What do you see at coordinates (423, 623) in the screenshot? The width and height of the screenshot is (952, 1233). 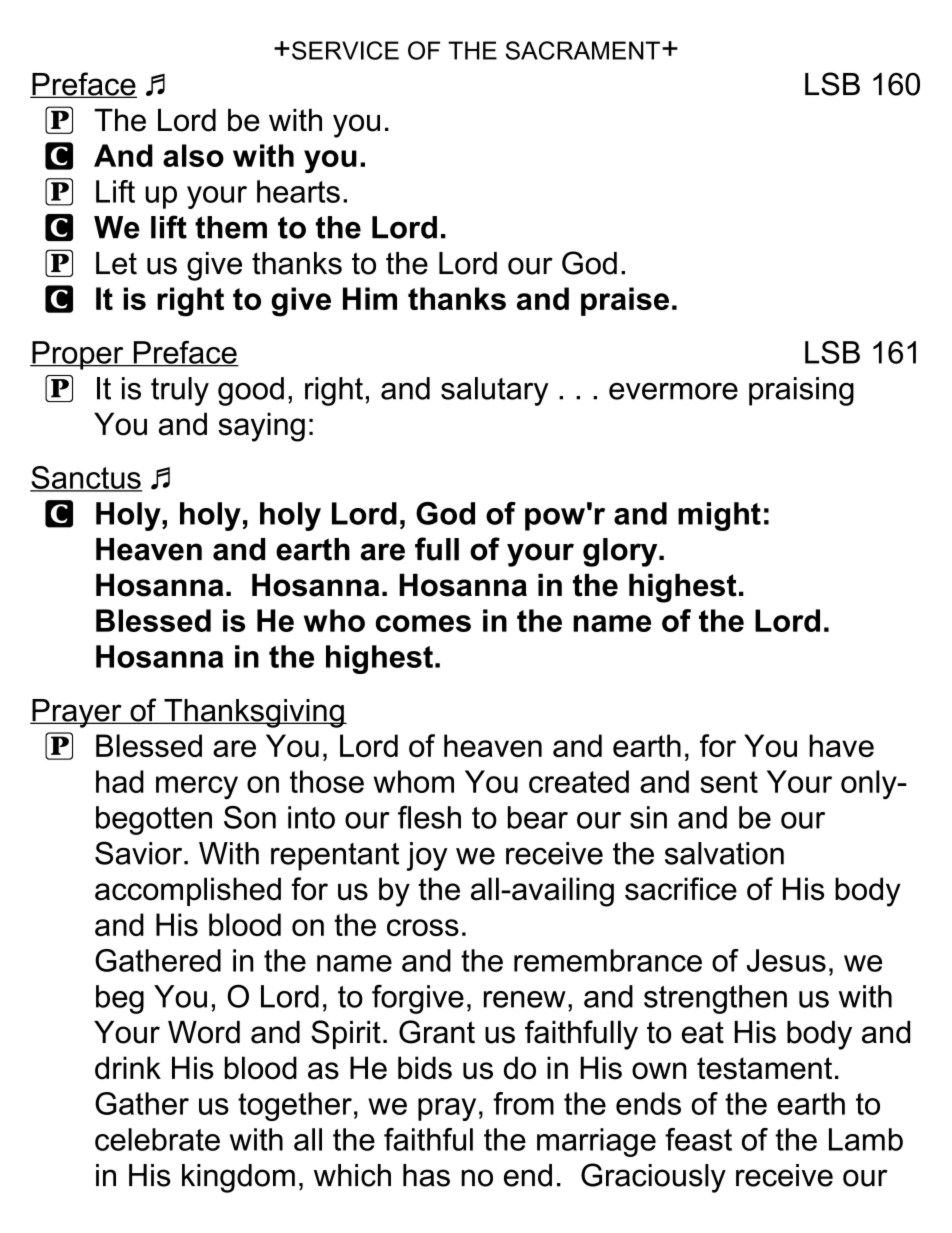 I see `comes` at bounding box center [423, 623].
